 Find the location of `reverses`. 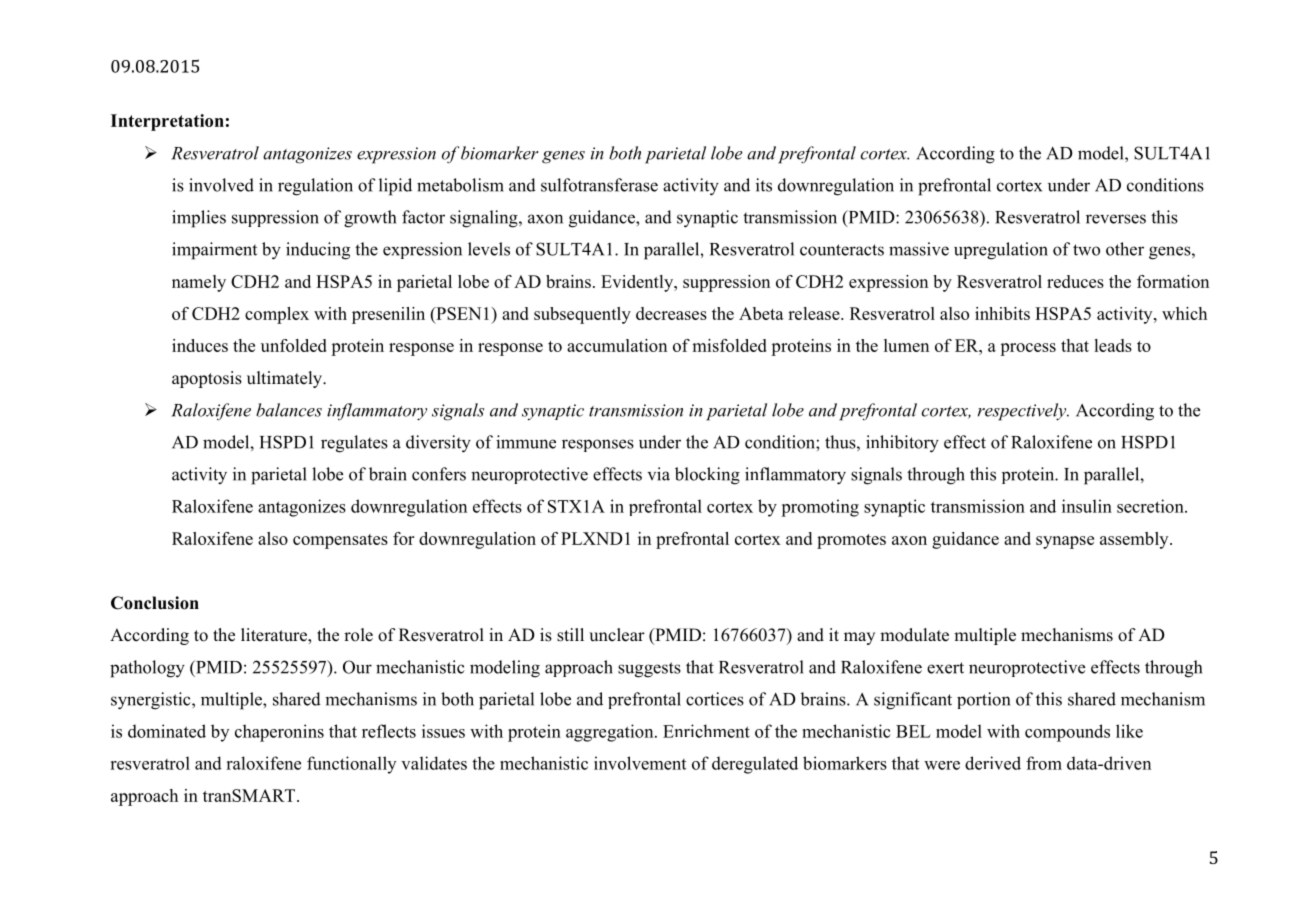

reverses is located at coordinates (1116, 219).
